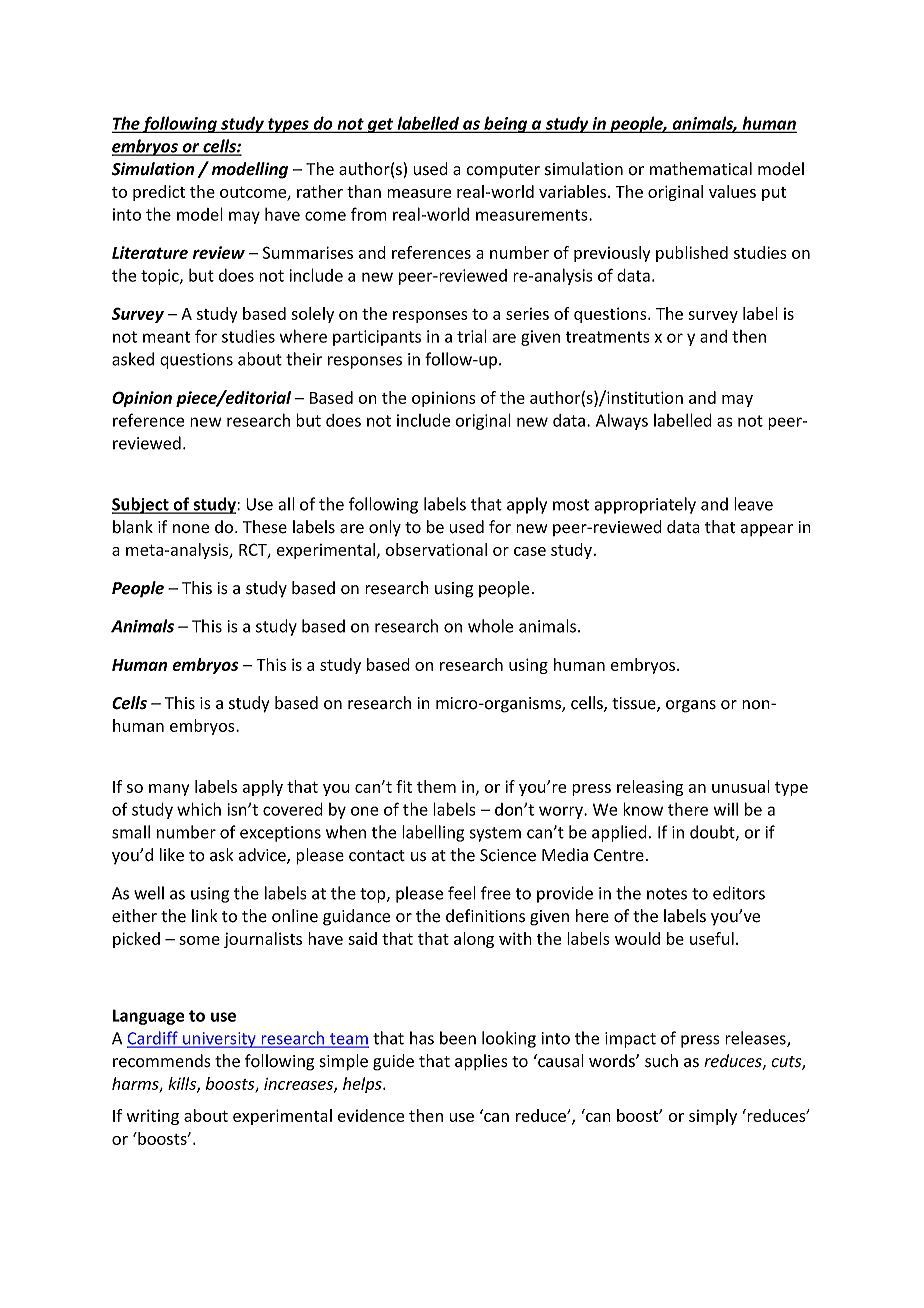 This screenshot has height=1308, width=924. Describe the element at coordinates (732, 191) in the screenshot. I see `values` at that location.
